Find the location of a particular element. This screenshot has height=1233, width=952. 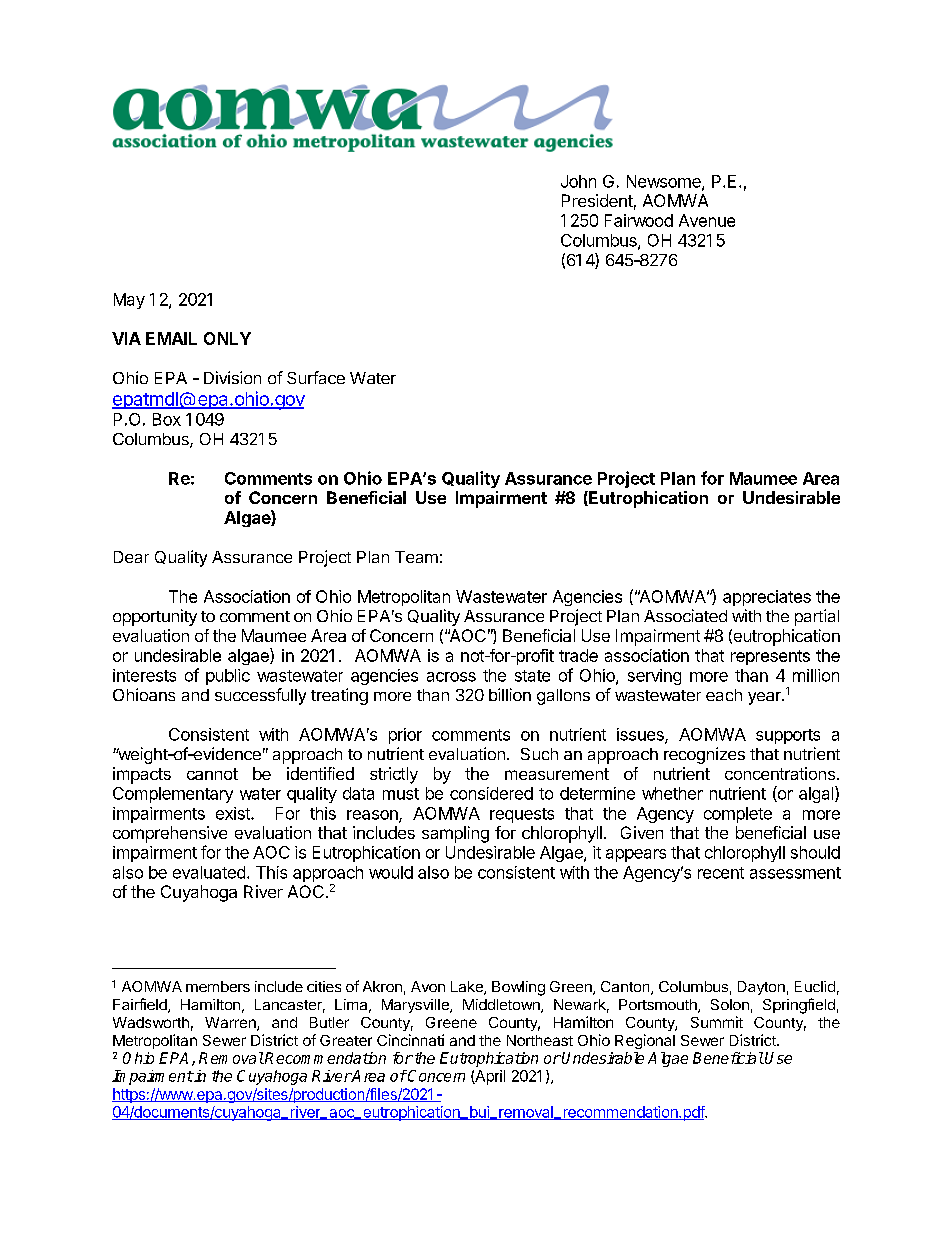

appreciates is located at coordinates (767, 598).
